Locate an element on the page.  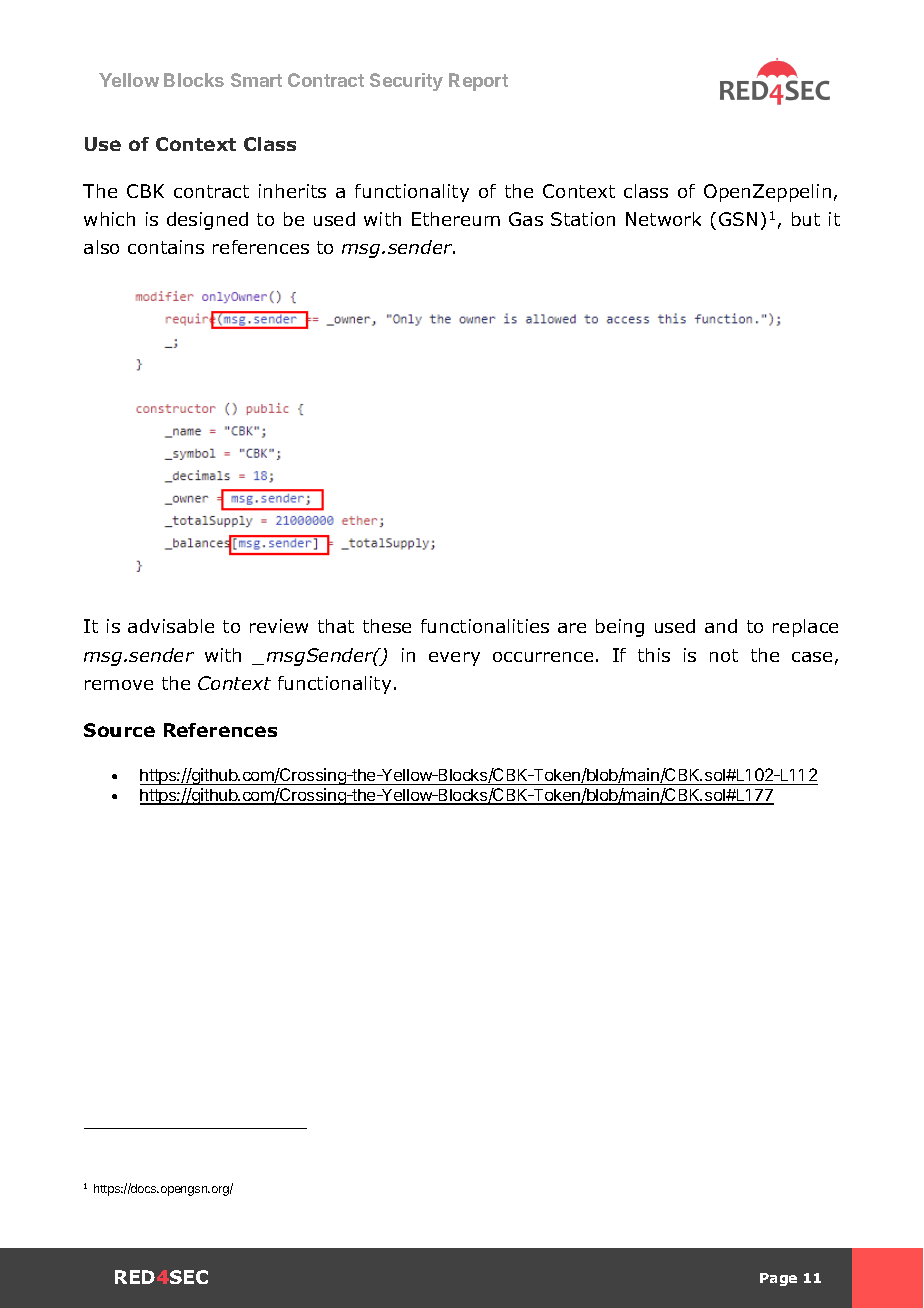
advisable is located at coordinates (171, 626).
